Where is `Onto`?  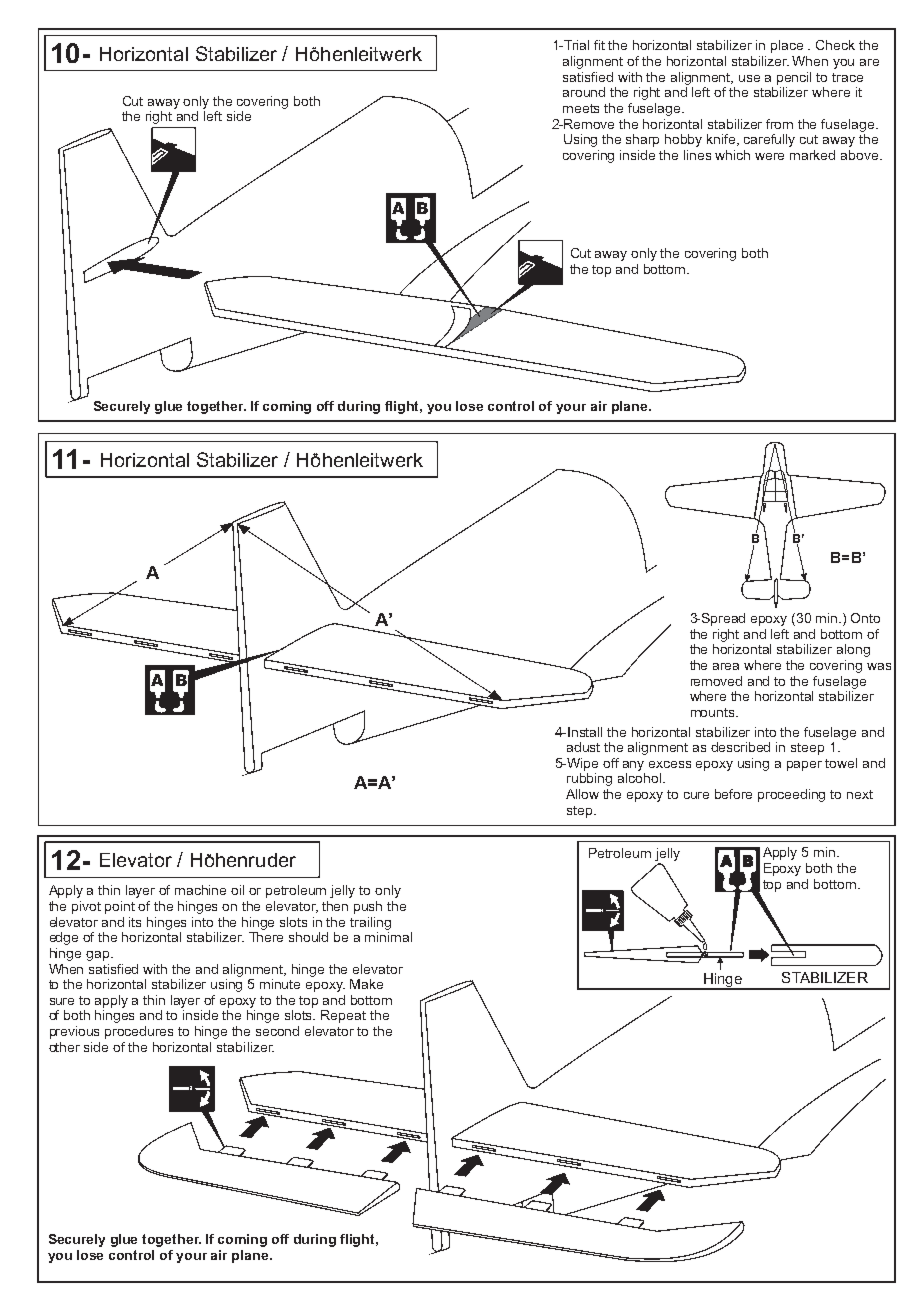 Onto is located at coordinates (865, 618).
